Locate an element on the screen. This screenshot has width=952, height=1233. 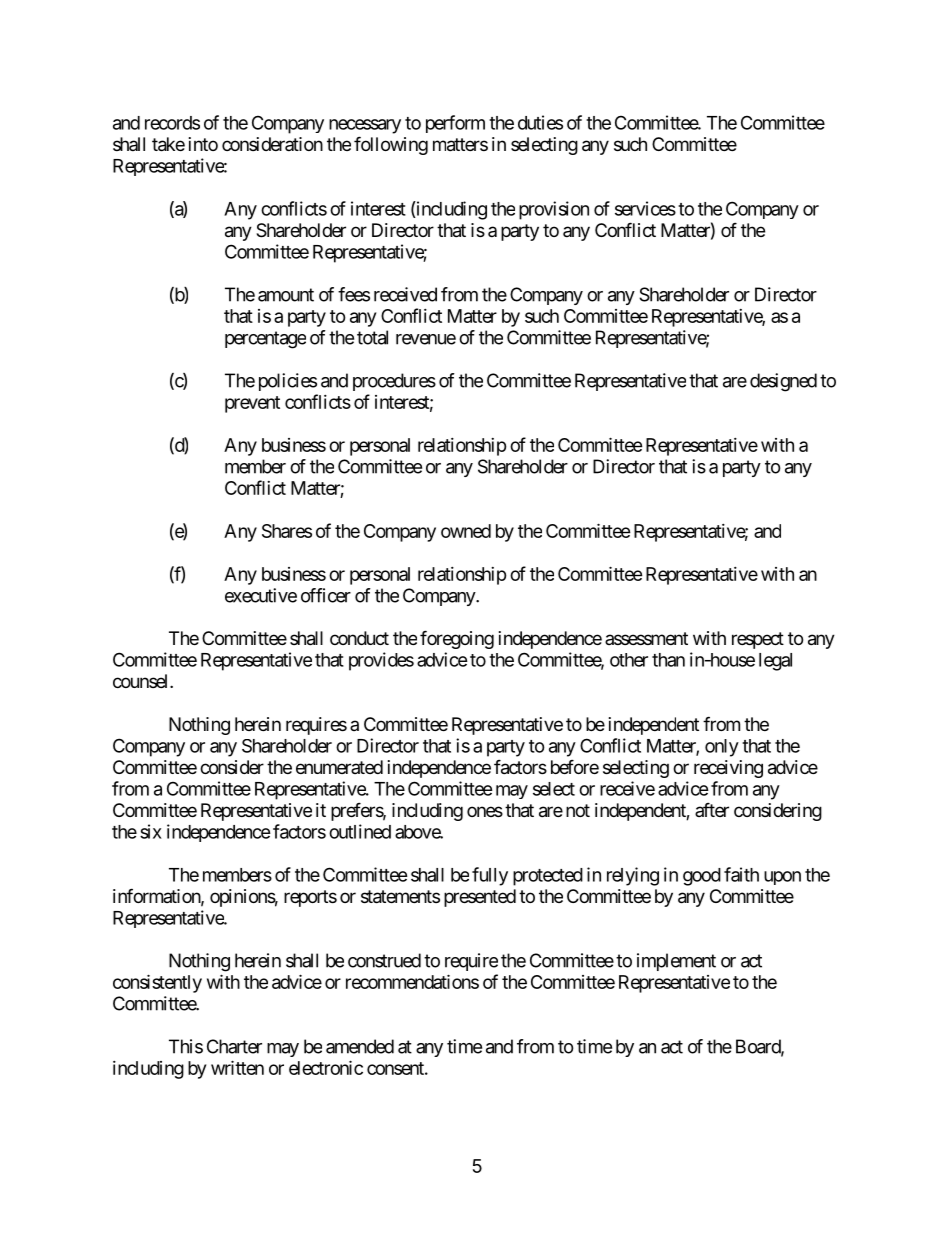
Charter is located at coordinates (234, 1046).
